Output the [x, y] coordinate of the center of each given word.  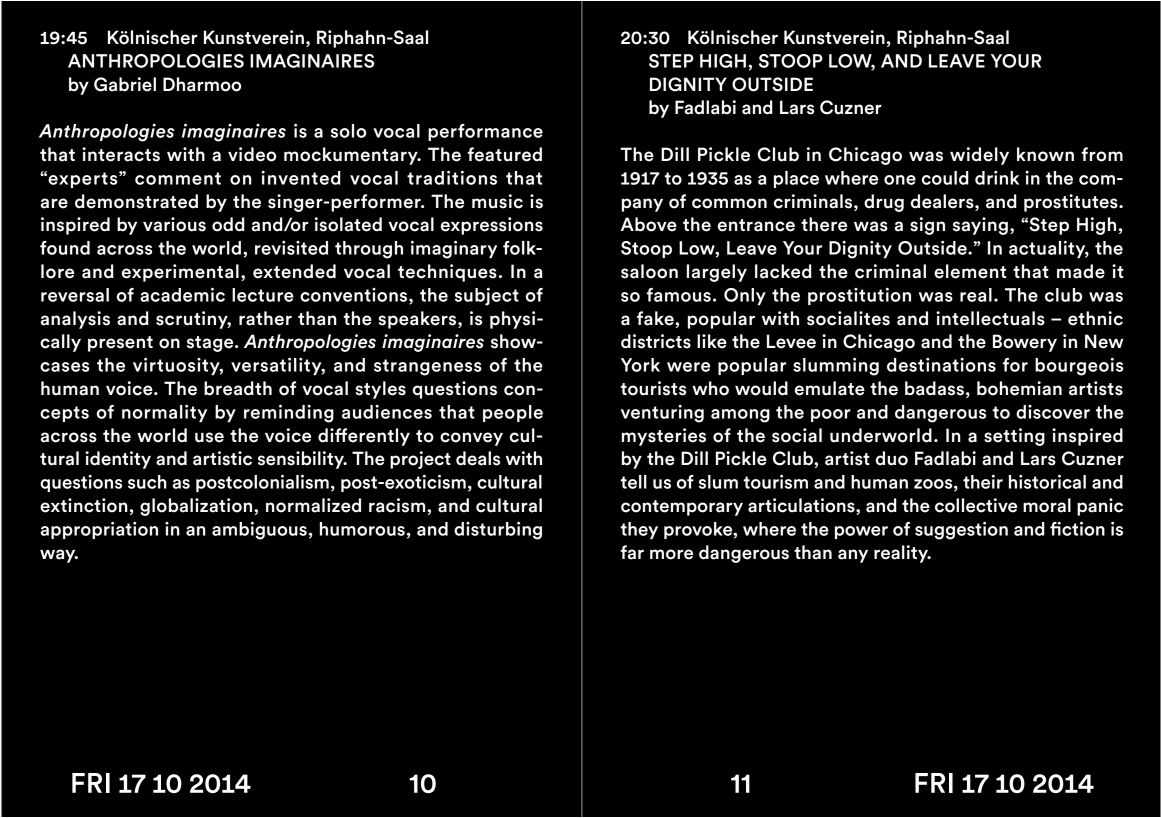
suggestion [961, 531]
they [639, 531]
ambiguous [259, 531]
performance [485, 132]
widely [979, 156]
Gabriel [125, 84]
